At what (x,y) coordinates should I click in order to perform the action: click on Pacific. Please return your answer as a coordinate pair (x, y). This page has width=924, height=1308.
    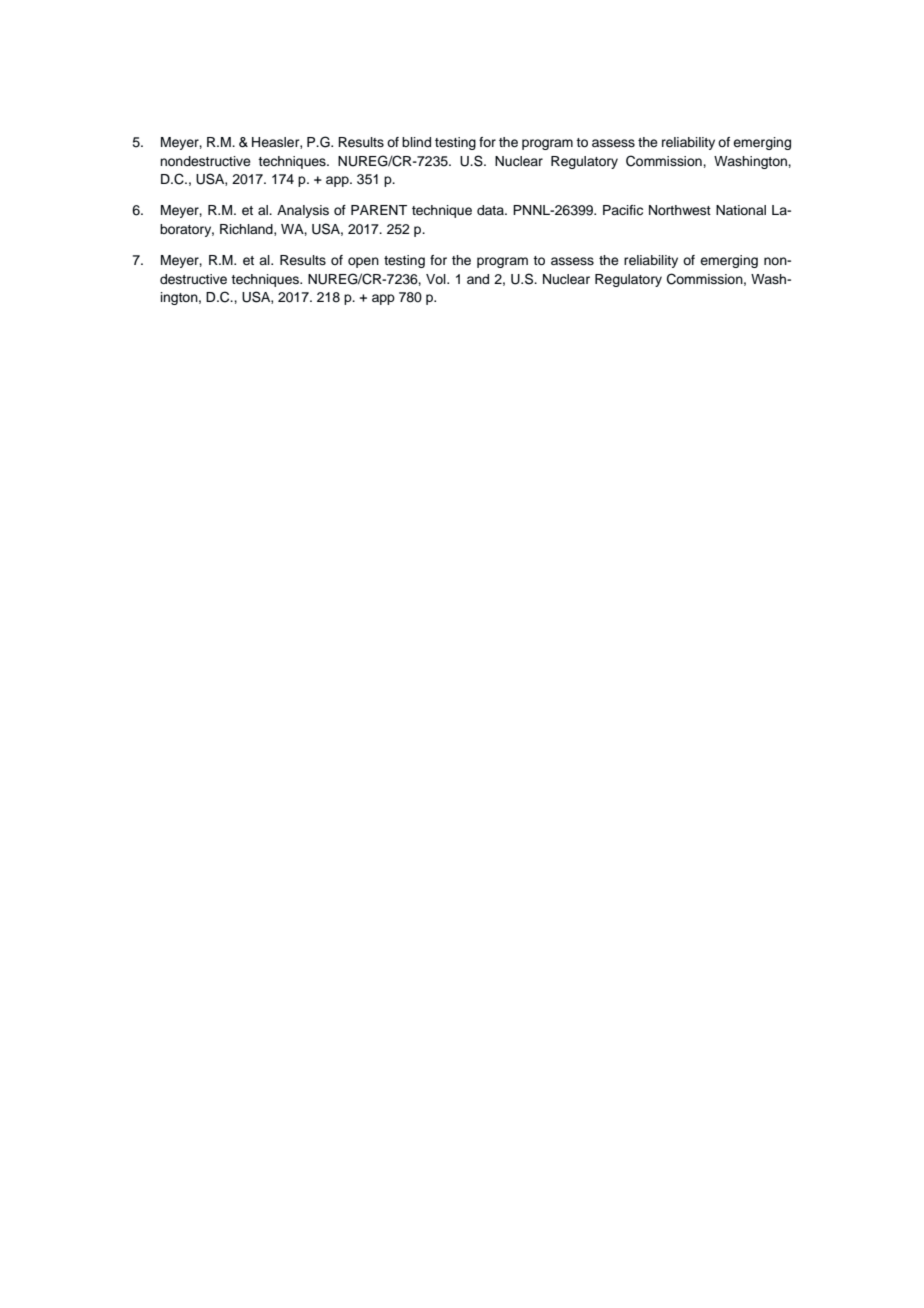
    Looking at the image, I should click on (623, 210).
